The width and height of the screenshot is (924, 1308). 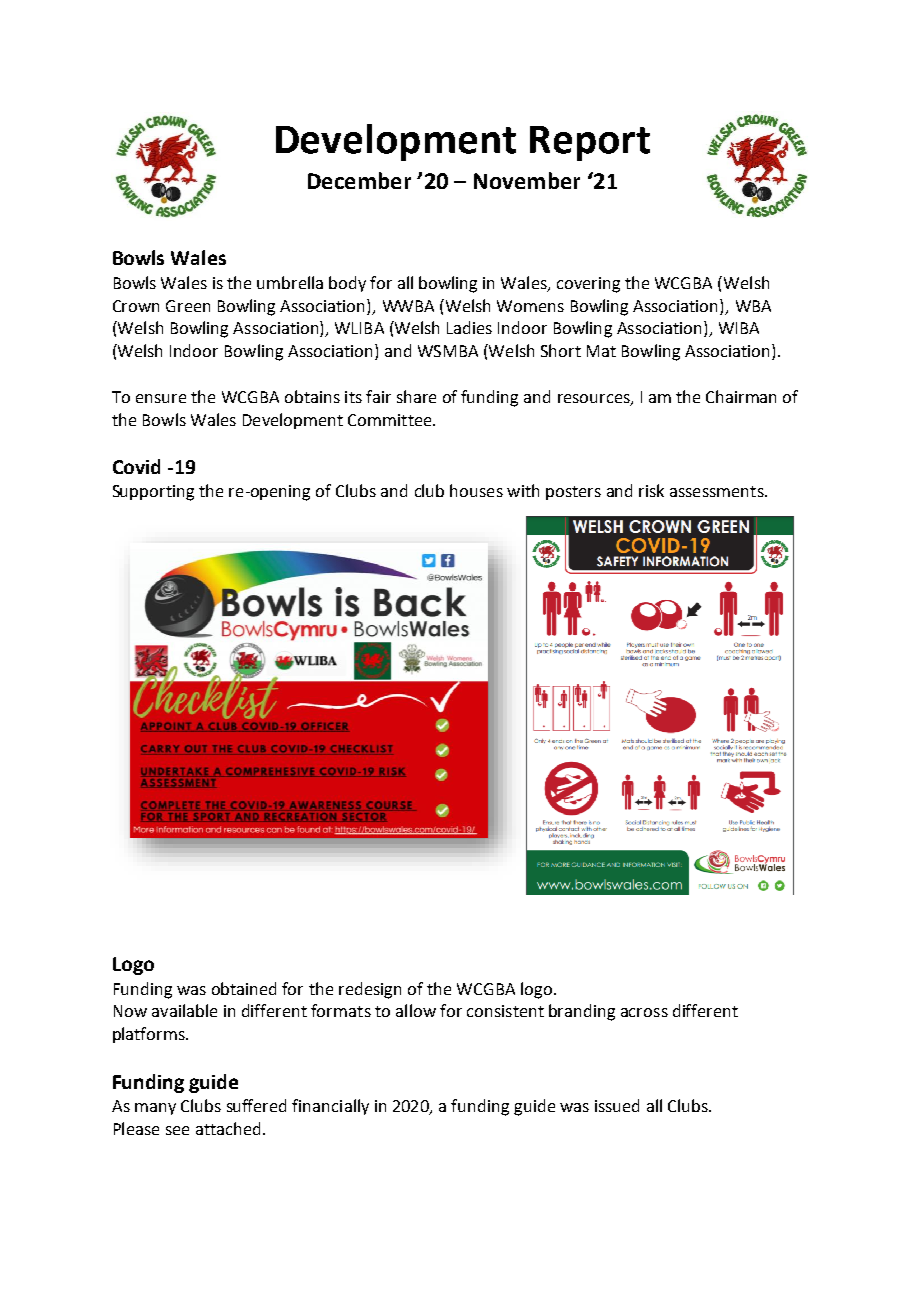 What do you see at coordinates (359, 180) in the screenshot?
I see `December` at bounding box center [359, 180].
